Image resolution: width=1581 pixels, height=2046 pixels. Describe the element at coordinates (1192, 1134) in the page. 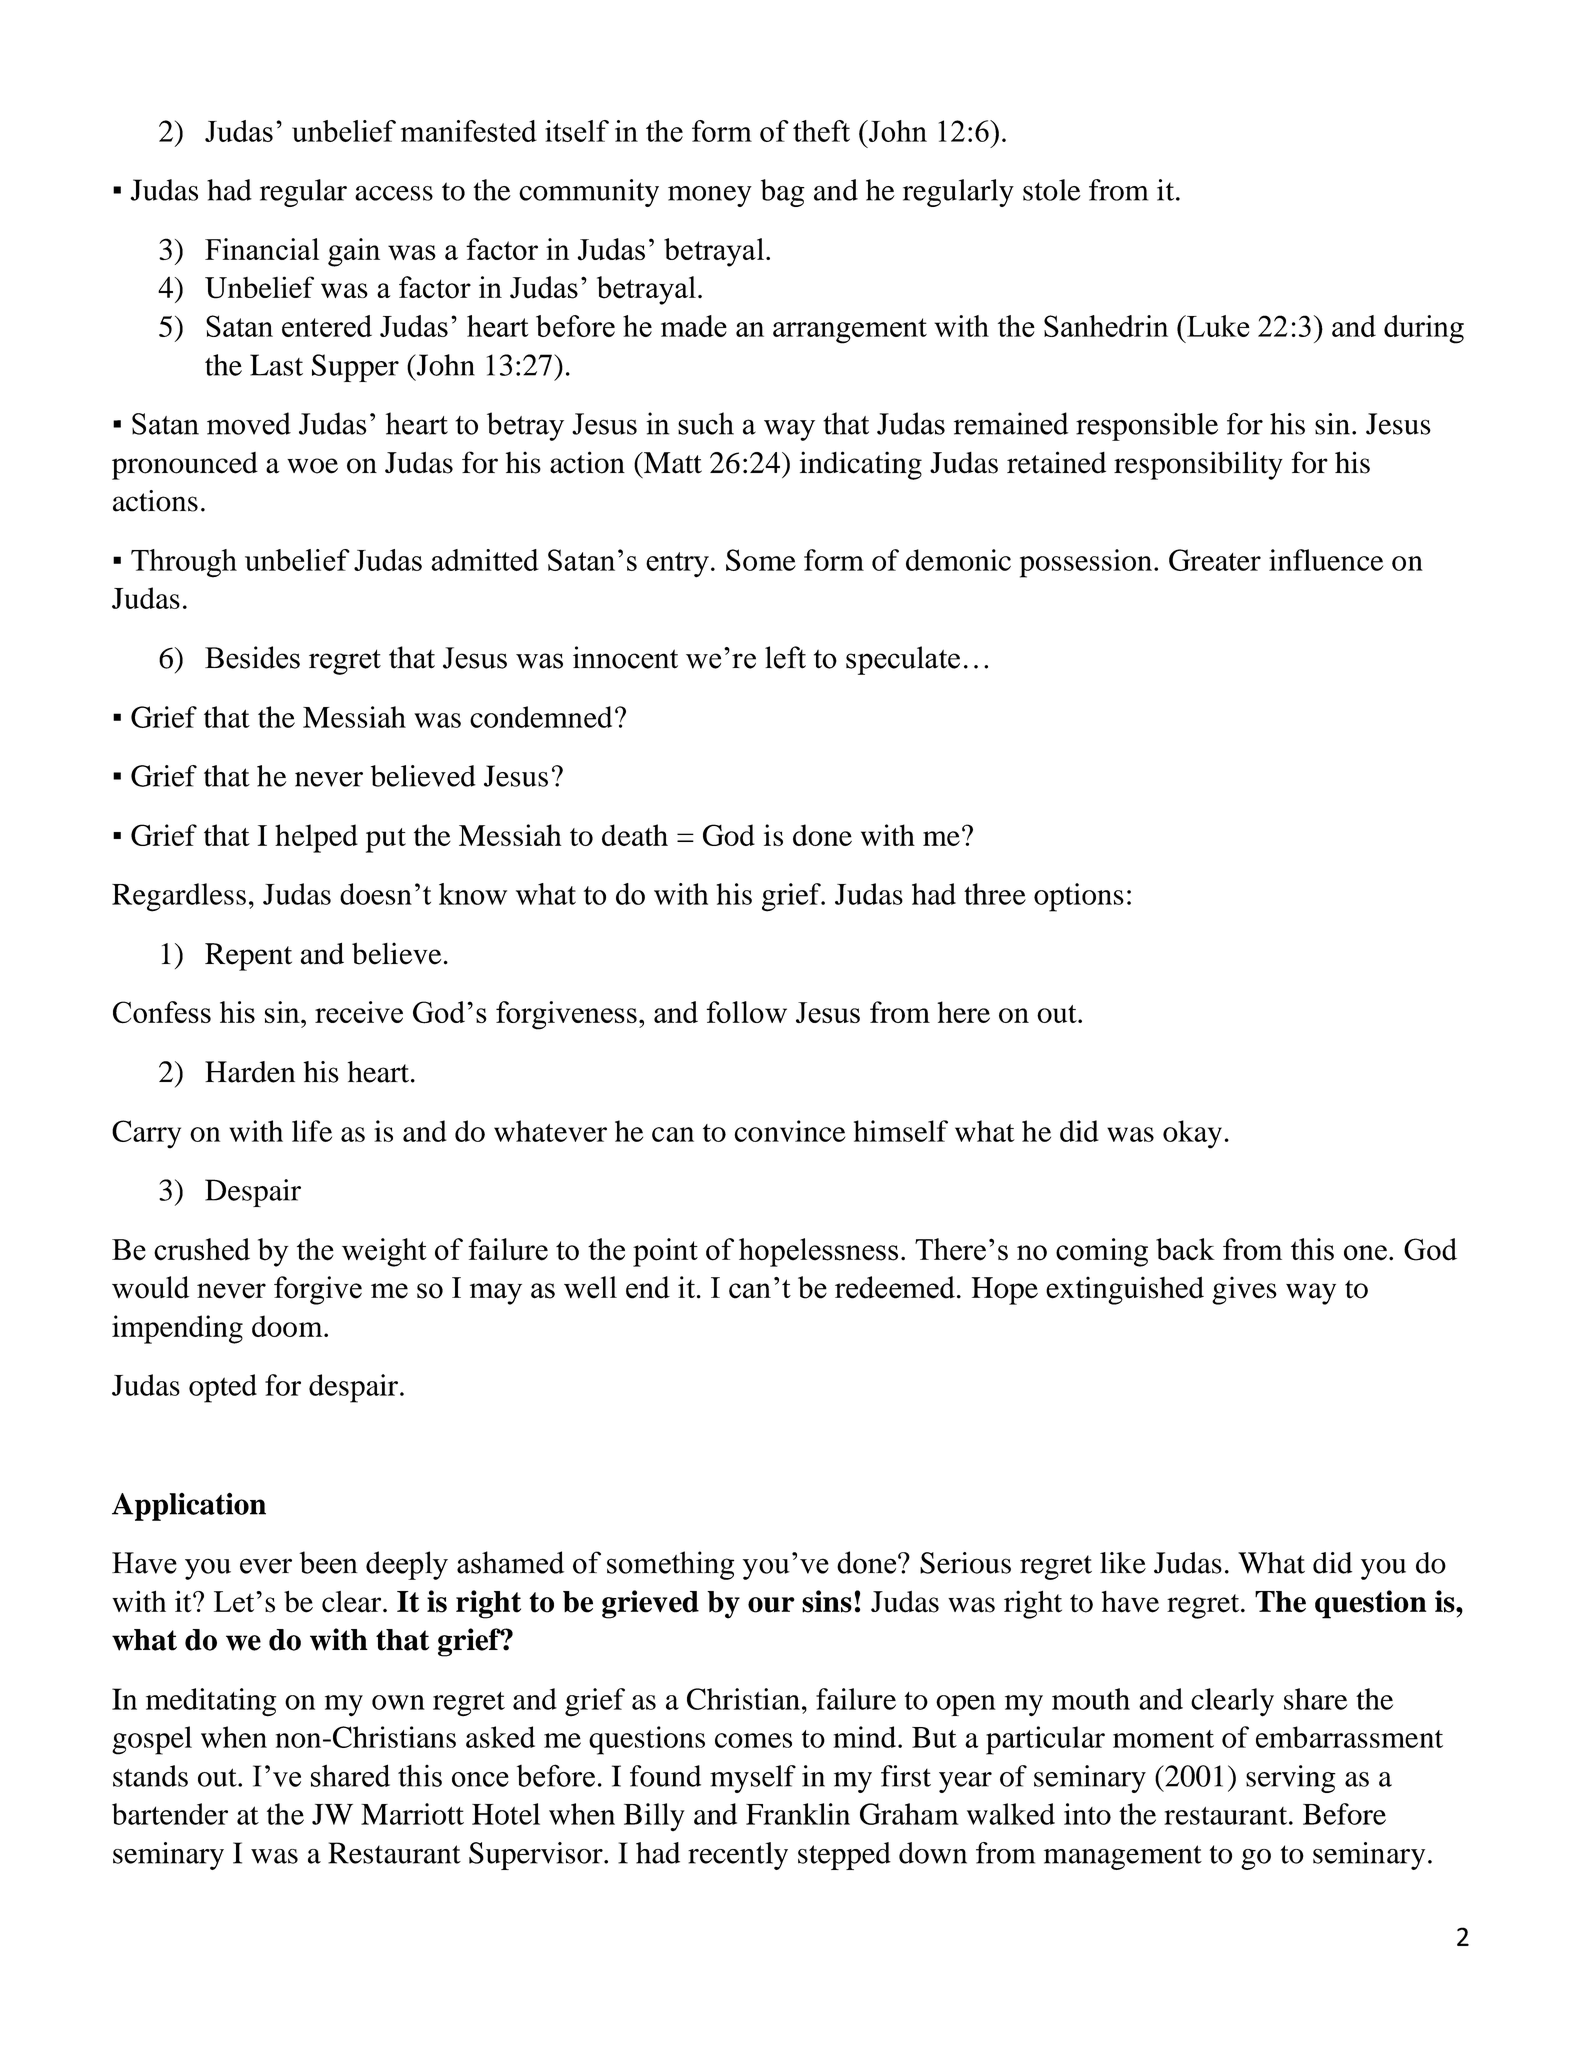

I see `okay` at that location.
